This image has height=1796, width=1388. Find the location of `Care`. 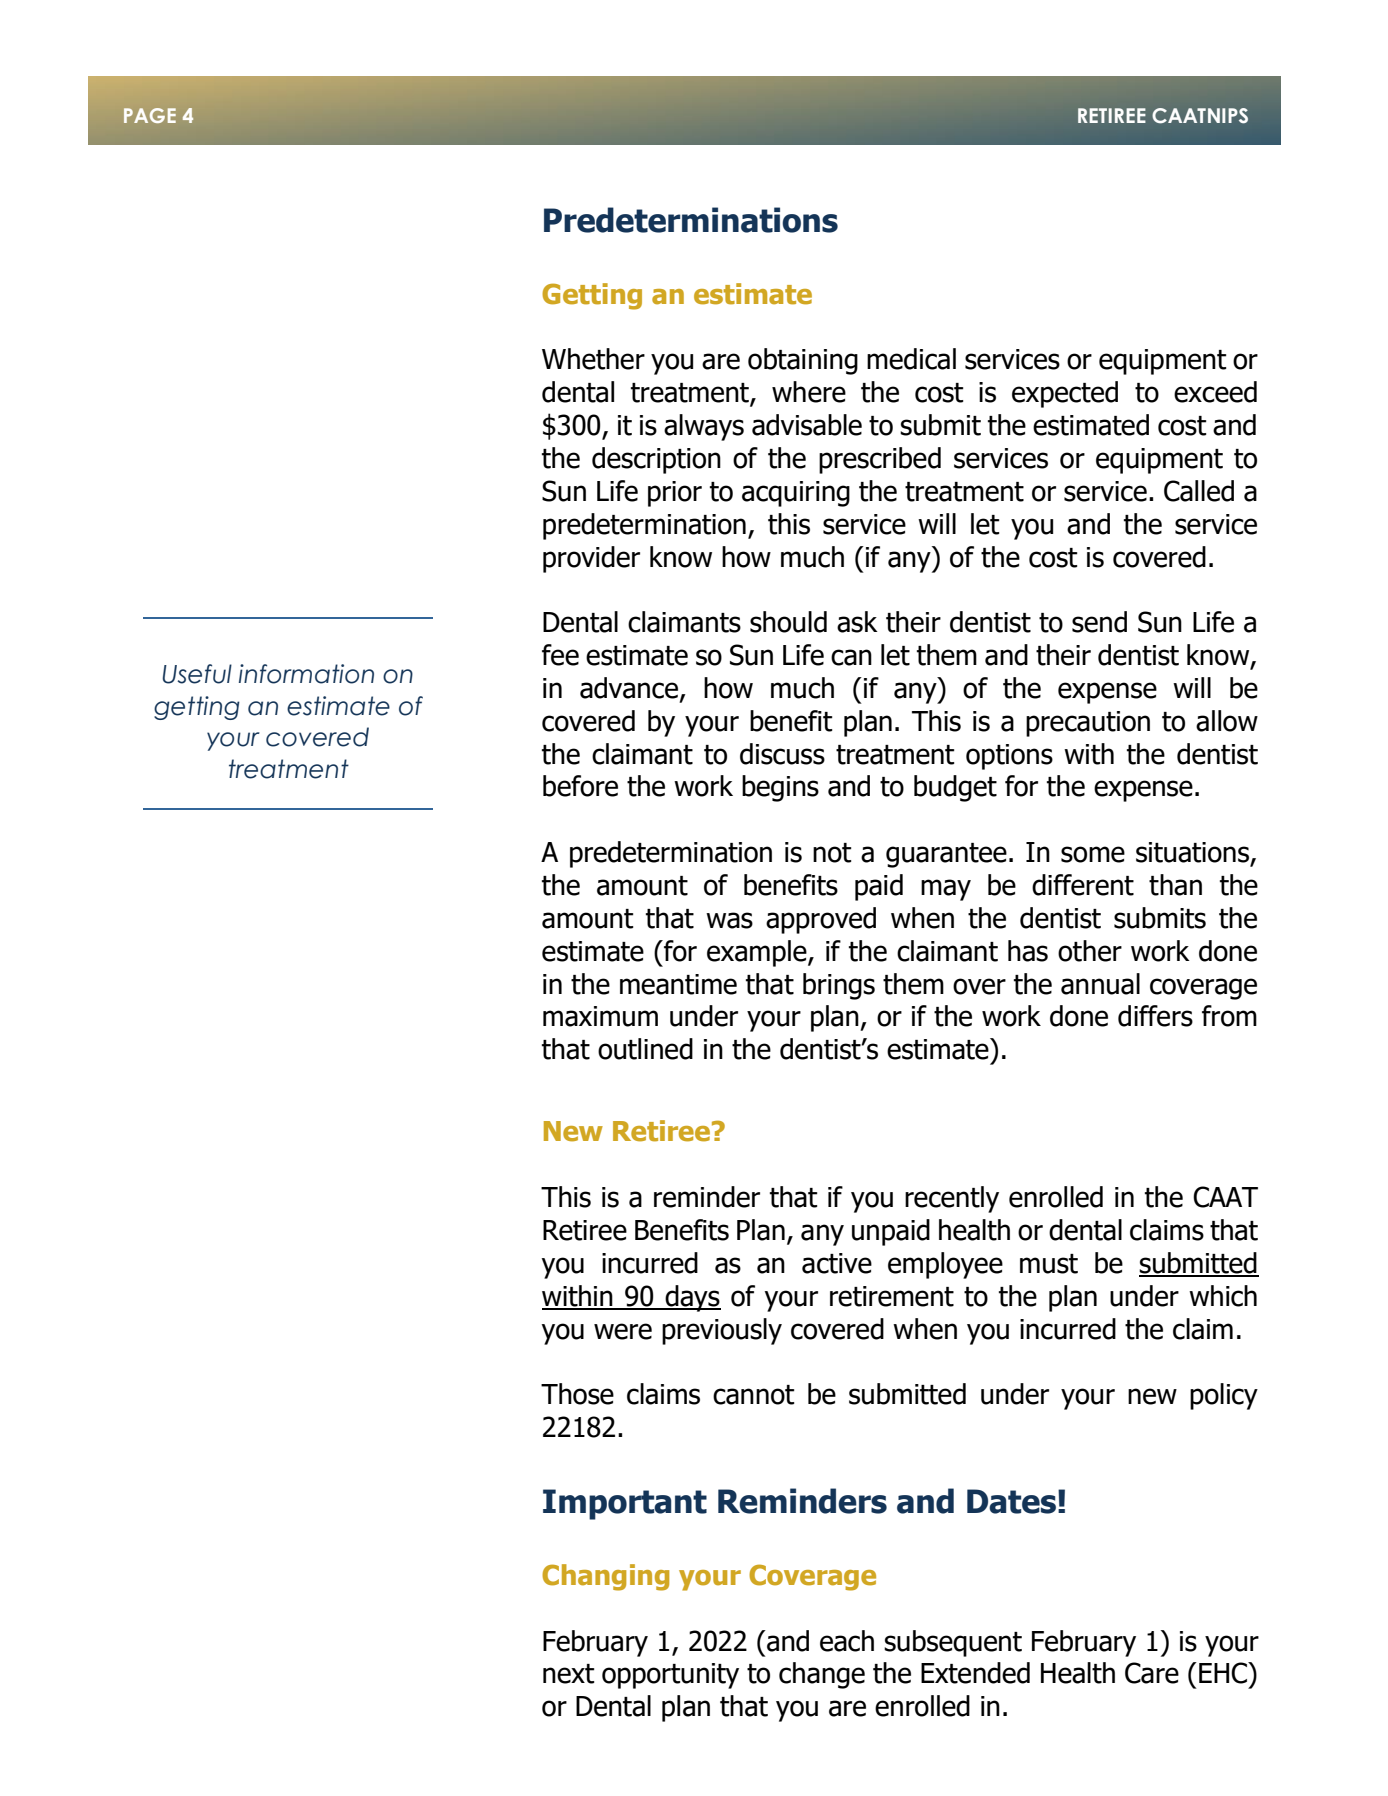

Care is located at coordinates (1152, 1673).
